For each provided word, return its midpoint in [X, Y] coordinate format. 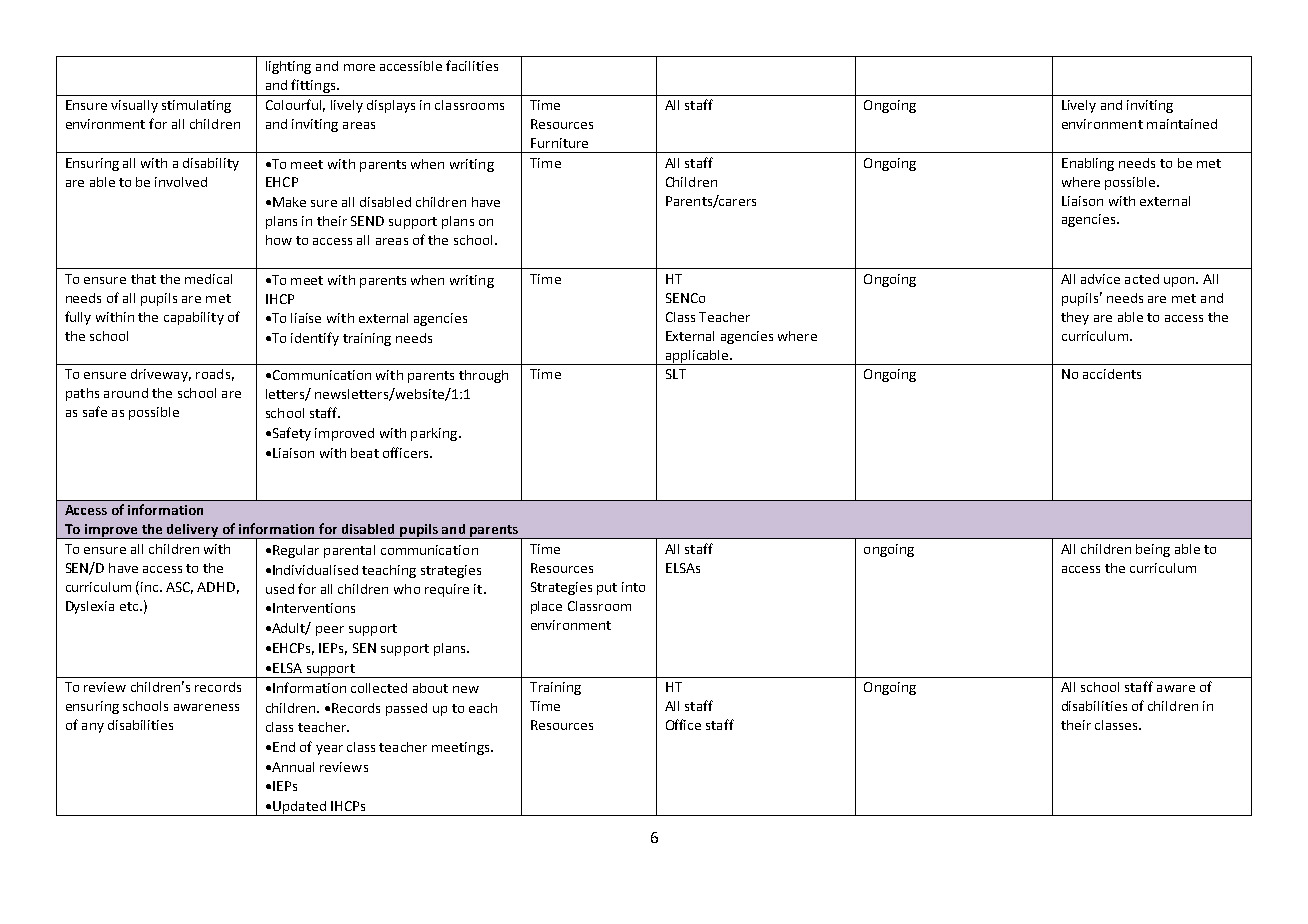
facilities [472, 65]
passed [406, 709]
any [93, 728]
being [1153, 550]
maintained [1182, 124]
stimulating [196, 106]
